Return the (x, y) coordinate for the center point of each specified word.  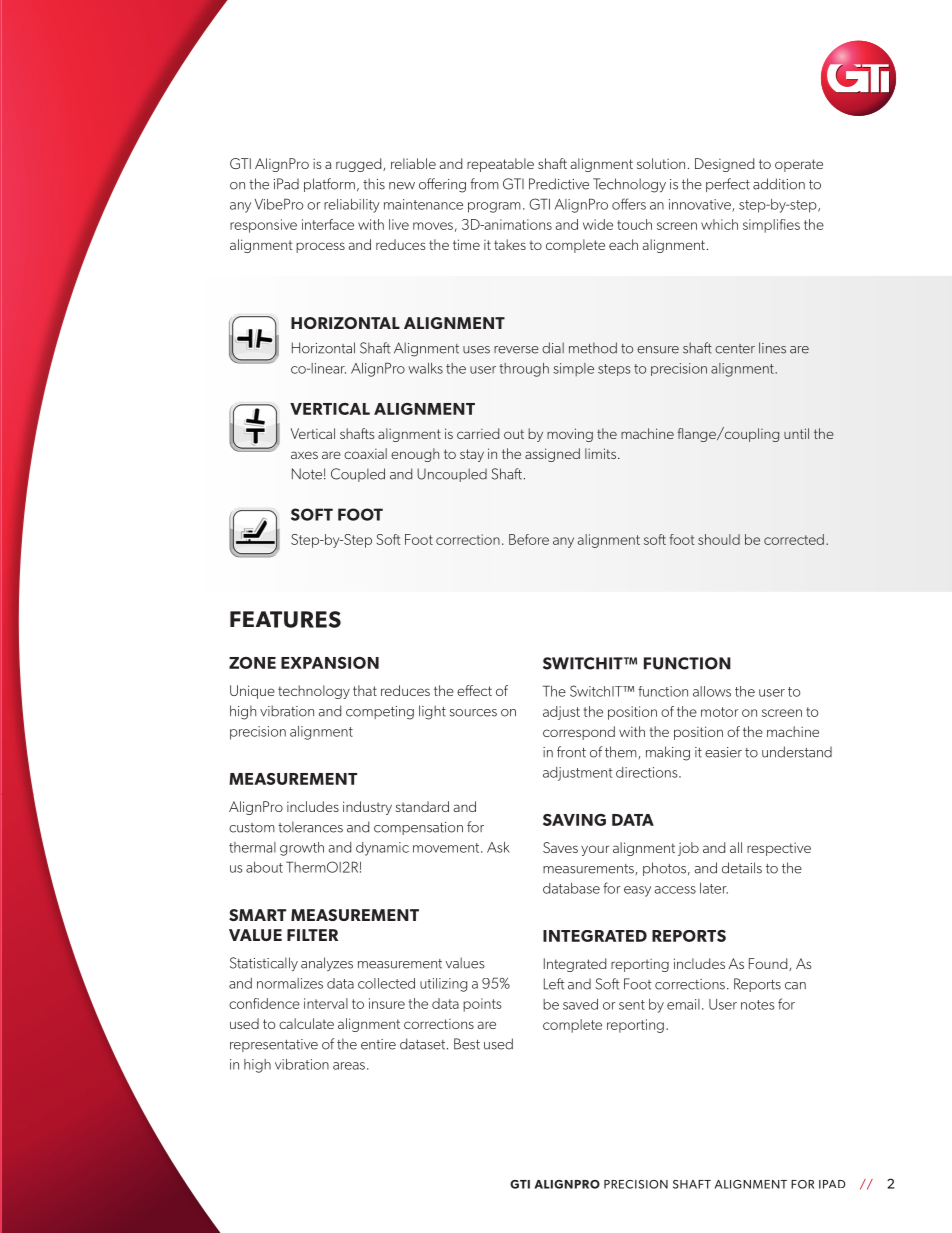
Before (529, 539)
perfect (728, 185)
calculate (306, 1023)
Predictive (559, 184)
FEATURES (285, 619)
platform (329, 185)
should (719, 539)
